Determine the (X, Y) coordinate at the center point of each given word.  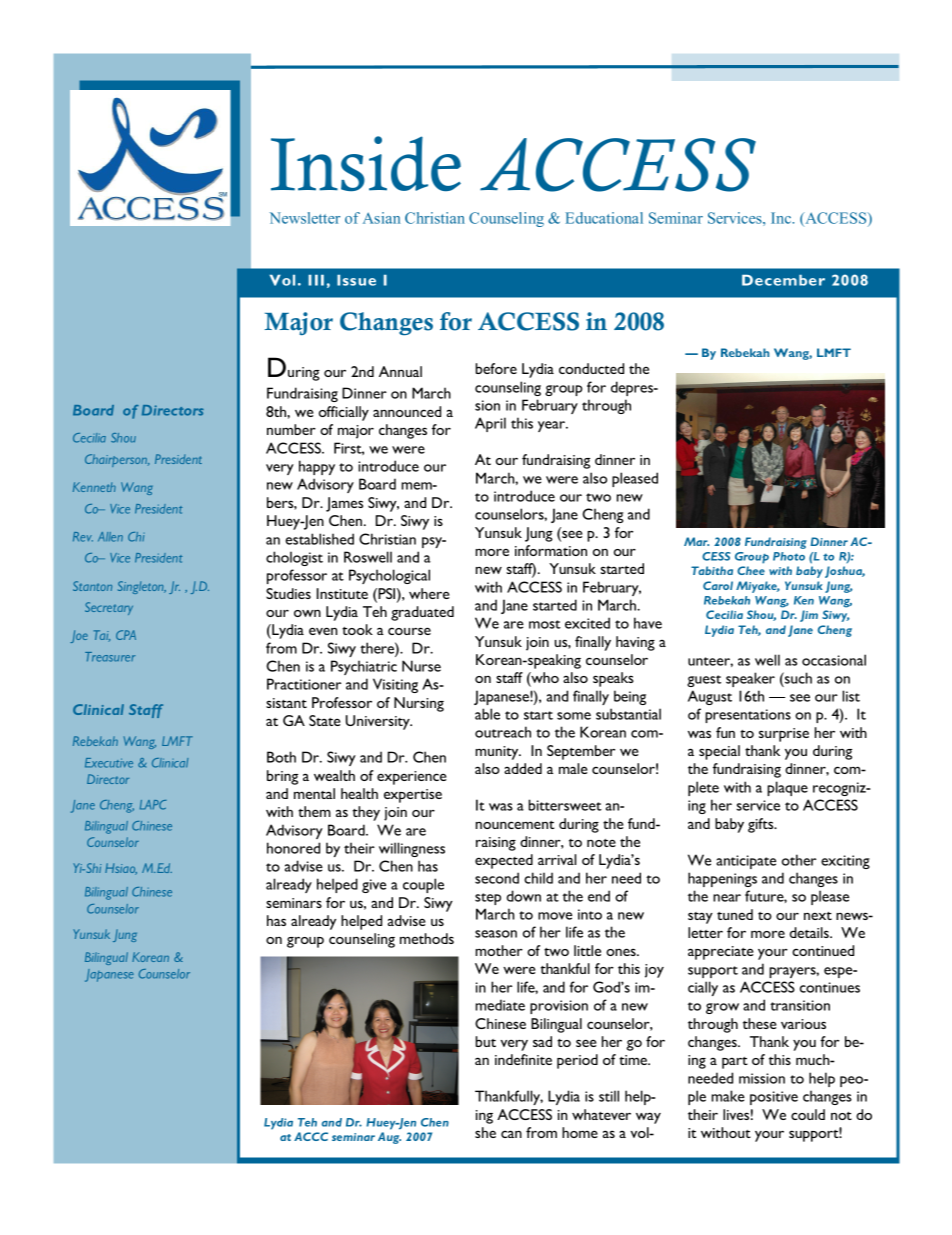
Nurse (421, 666)
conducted (591, 368)
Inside (366, 163)
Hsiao (121, 869)
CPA (126, 635)
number (291, 429)
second (497, 878)
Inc (782, 218)
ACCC (311, 1136)
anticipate (746, 862)
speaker (750, 679)
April (490, 424)
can (511, 1134)
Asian (381, 218)
